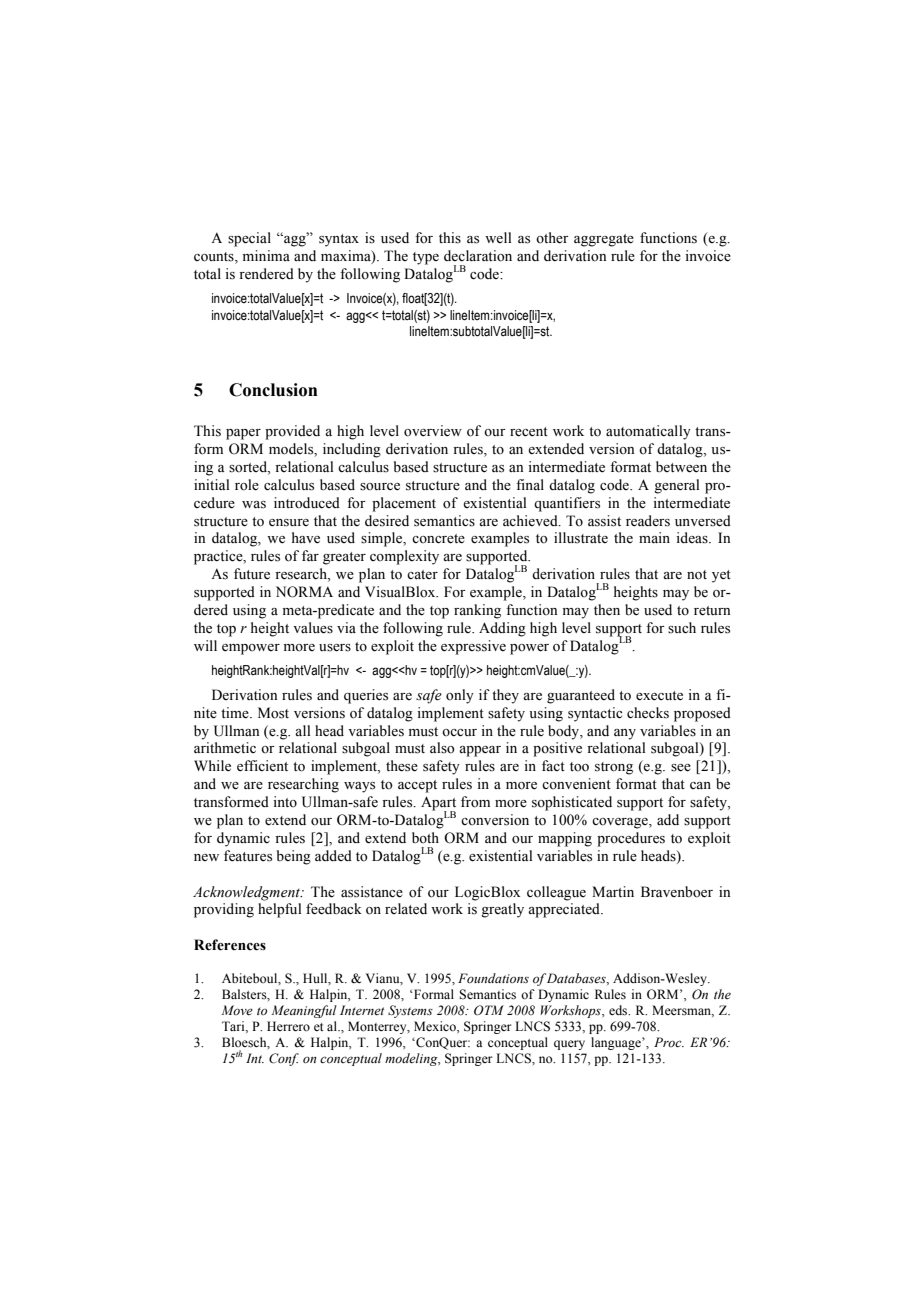  Describe the element at coordinates (697, 575) in the image. I see `not` at that location.
